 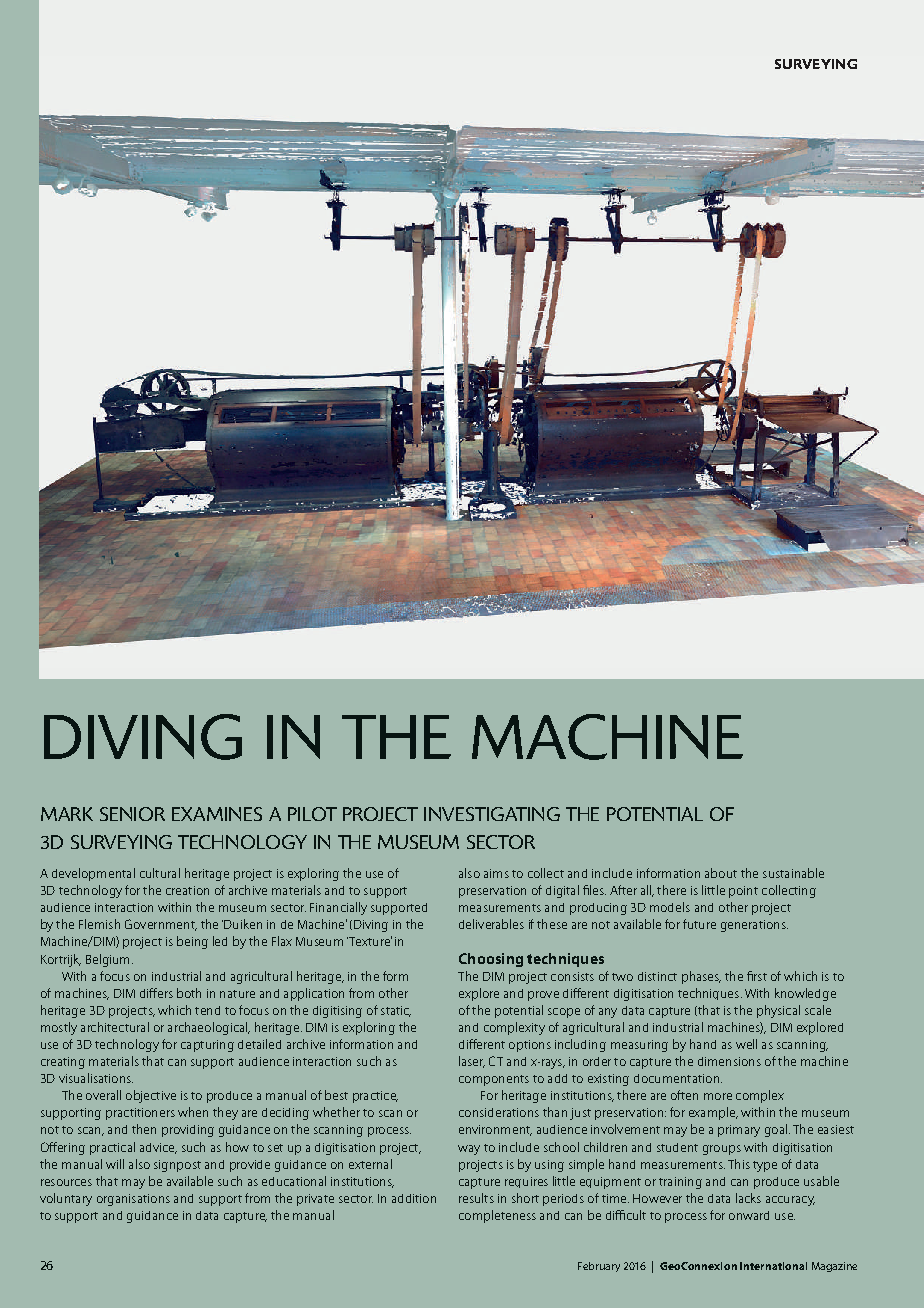 I want to click on organisations, so click(x=133, y=1200).
